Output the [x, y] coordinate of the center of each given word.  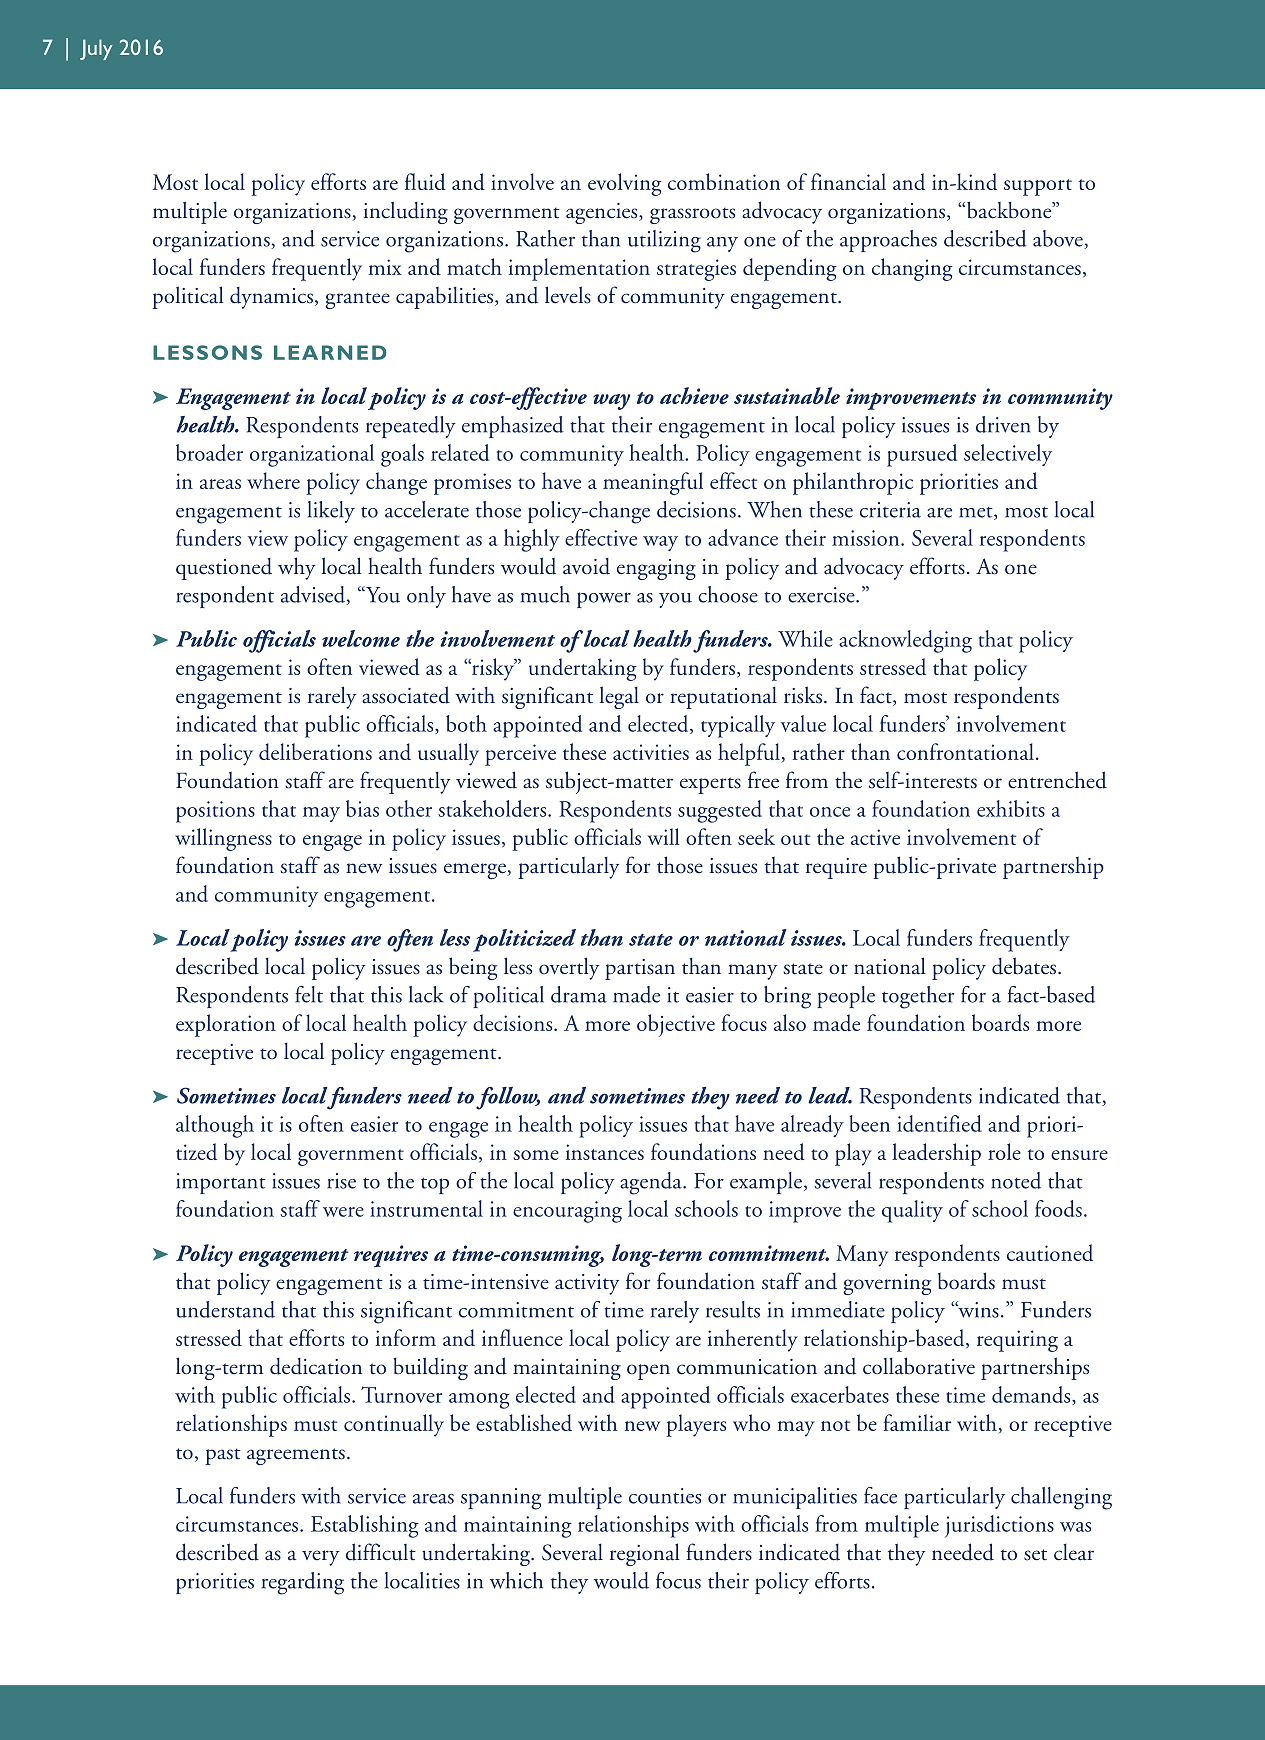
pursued [922, 455]
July [96, 49]
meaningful [653, 483]
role [1004, 1151]
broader [209, 452]
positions [215, 812]
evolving [625, 184]
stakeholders [493, 808]
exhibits [1011, 808]
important [221, 1183]
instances [605, 1152]
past [223, 1456]
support [1038, 187]
